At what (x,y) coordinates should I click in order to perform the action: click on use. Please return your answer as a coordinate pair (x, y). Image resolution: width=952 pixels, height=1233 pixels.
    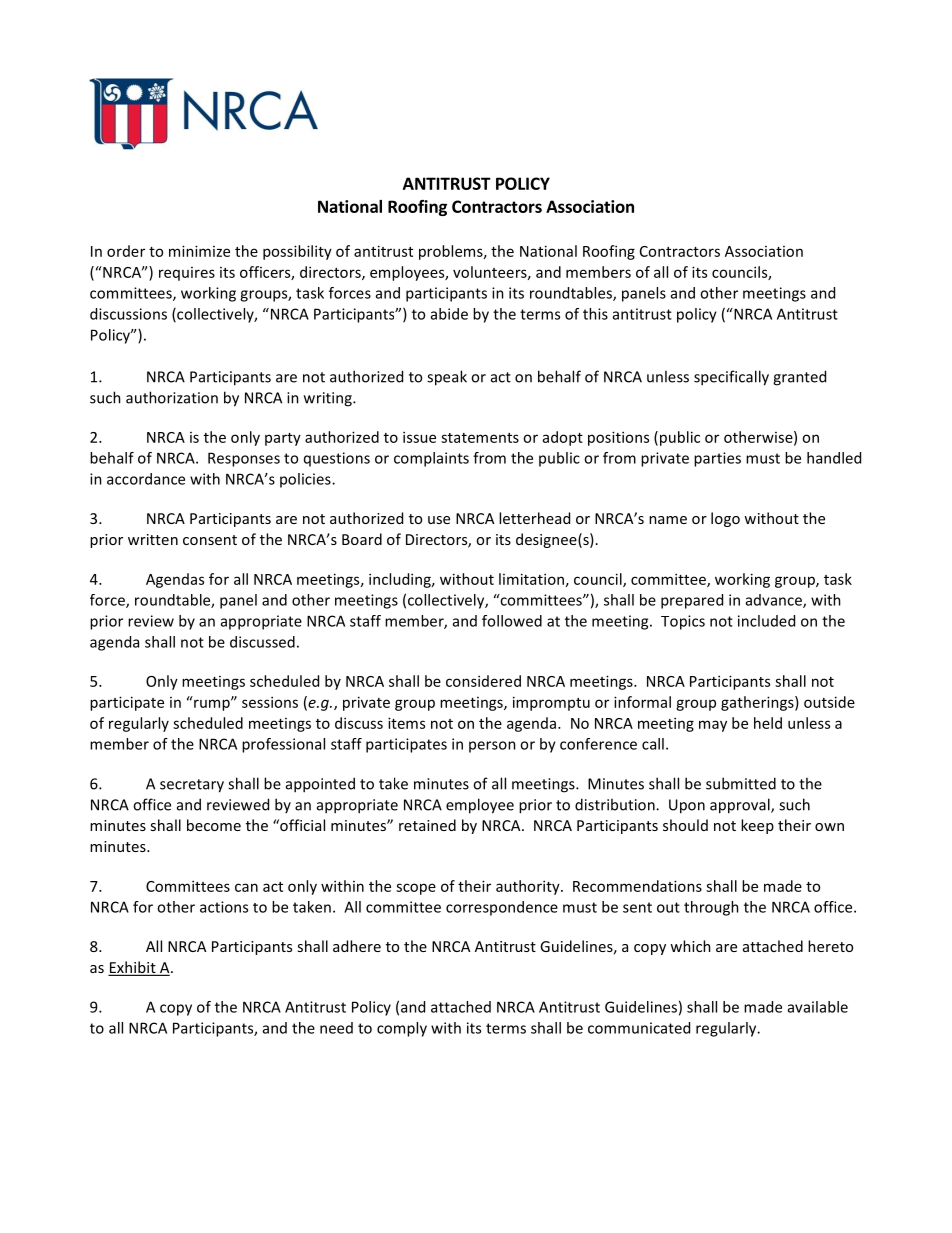
    Looking at the image, I should click on (439, 520).
